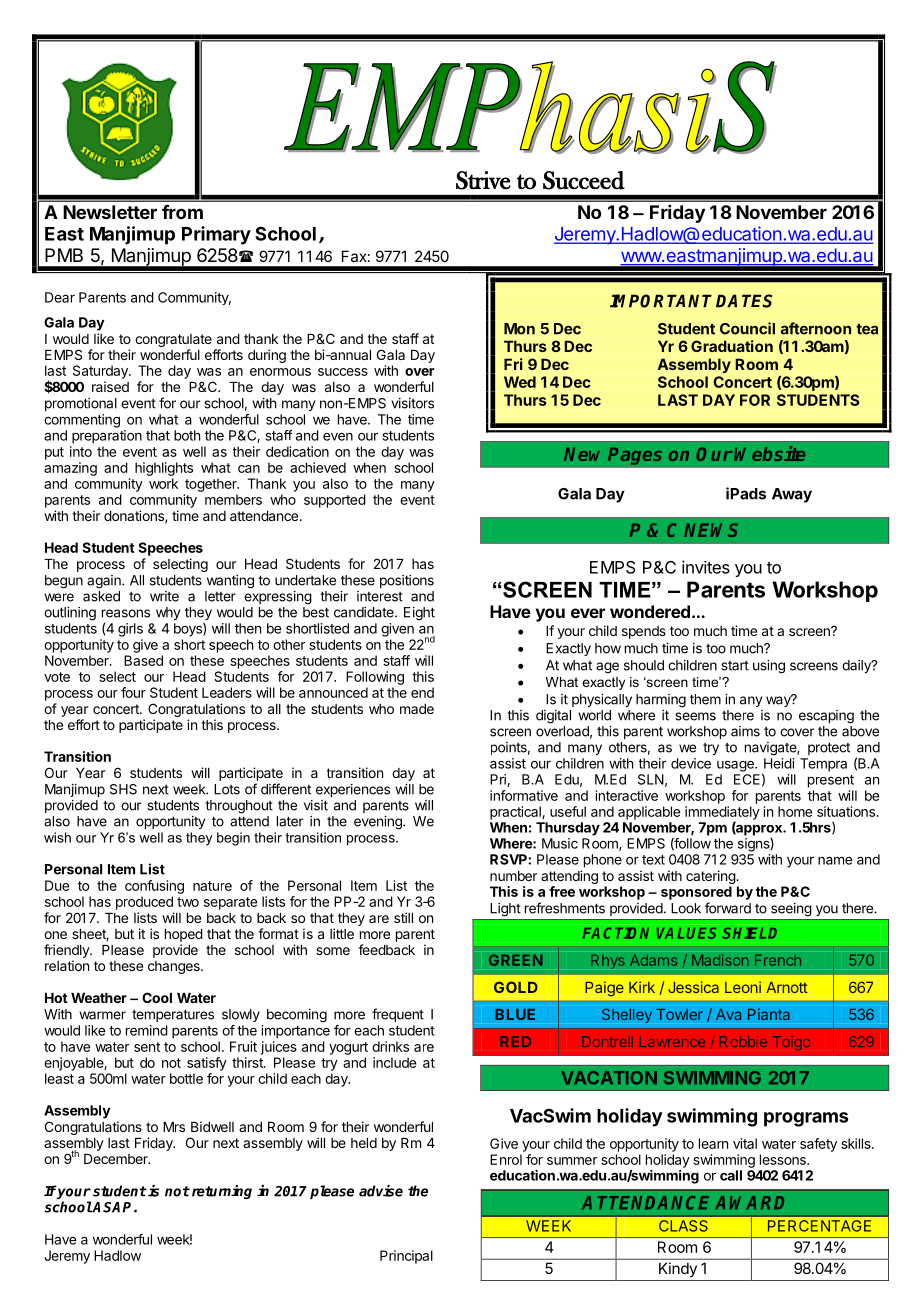 This screenshot has width=924, height=1308. What do you see at coordinates (745, 731) in the screenshot?
I see `aims` at bounding box center [745, 731].
